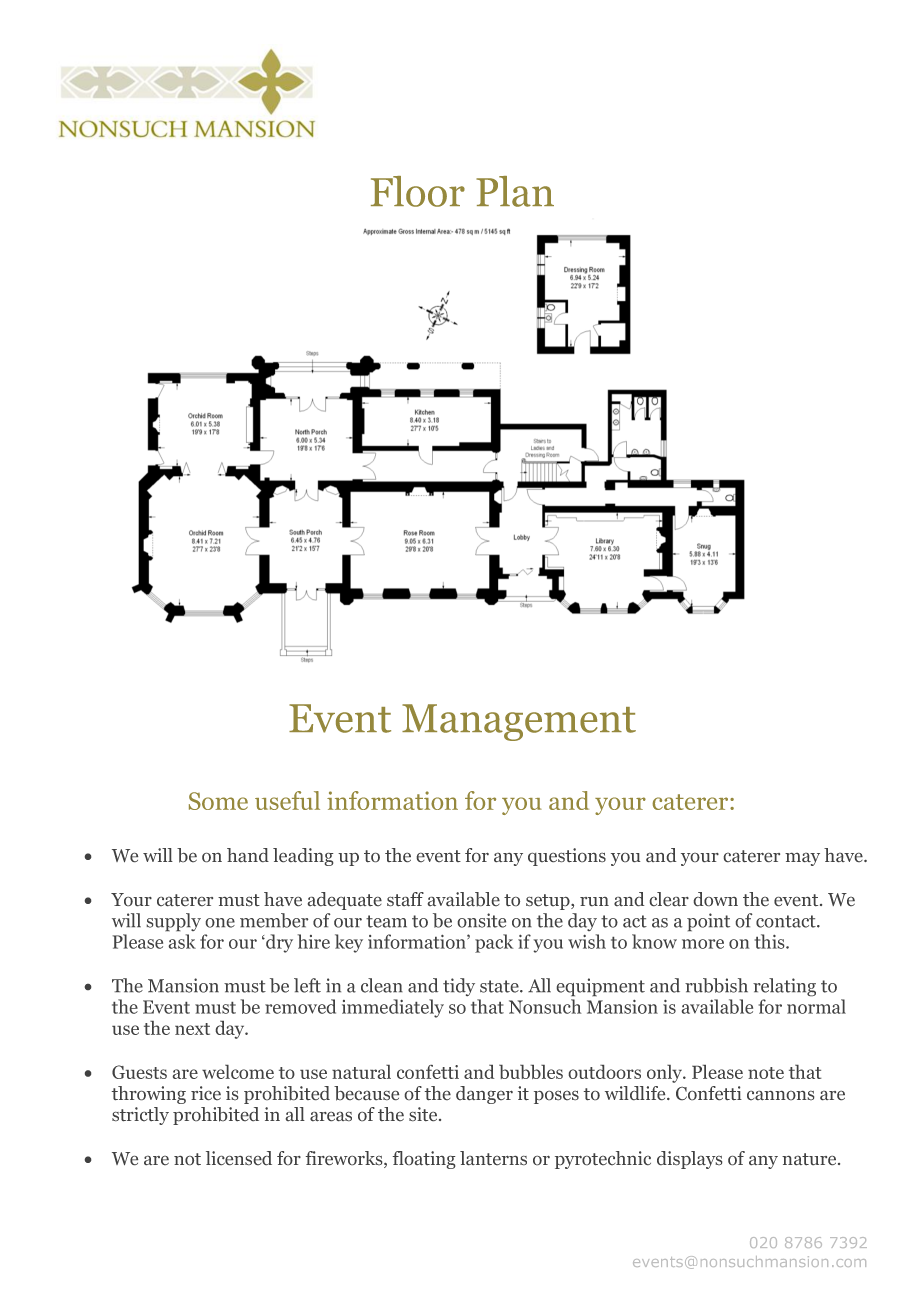 The image size is (924, 1307). Describe the element at coordinates (515, 191) in the screenshot. I see `Plan` at that location.
